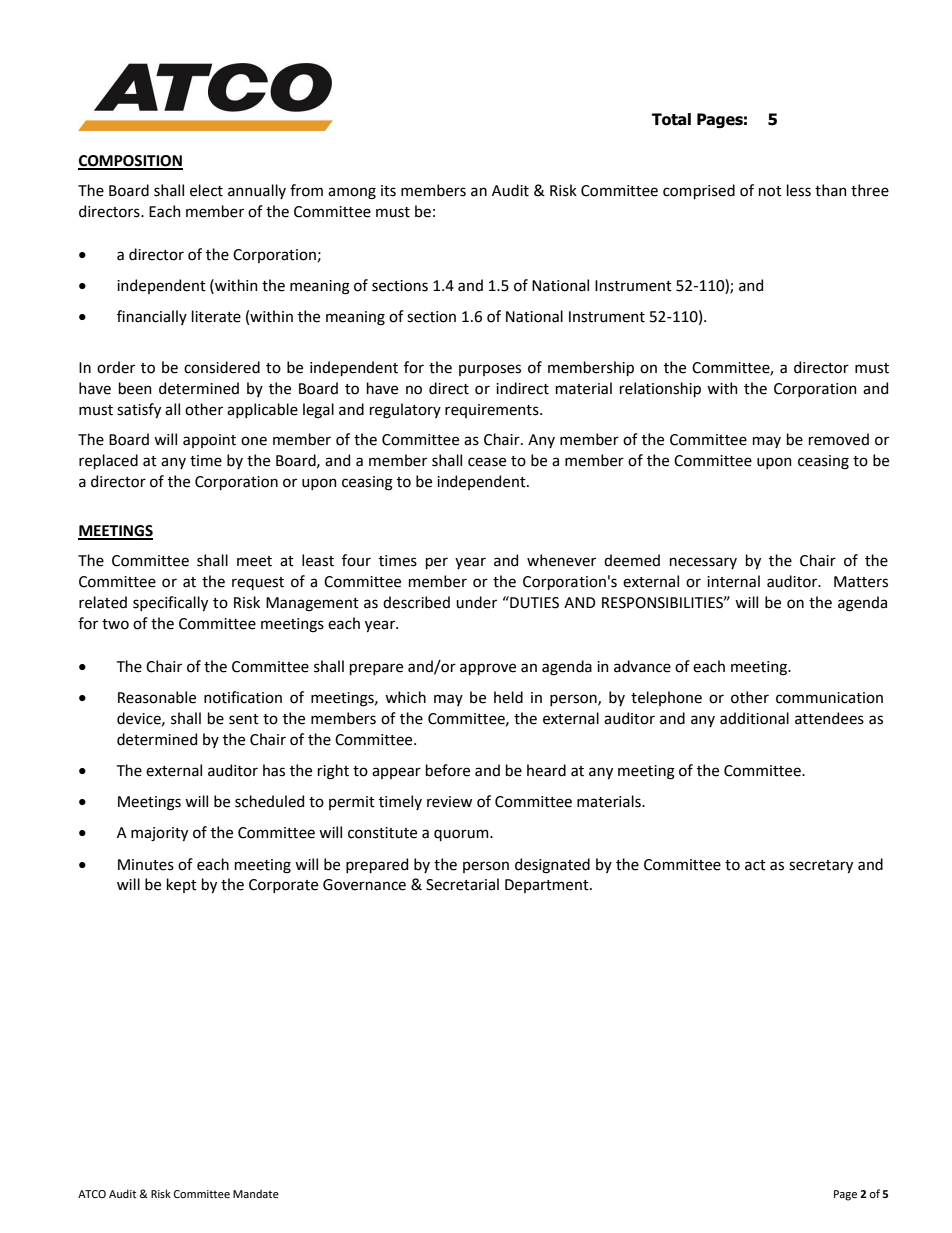 Image resolution: width=952 pixels, height=1233 pixels. What do you see at coordinates (462, 884) in the screenshot?
I see `Secretarial` at bounding box center [462, 884].
